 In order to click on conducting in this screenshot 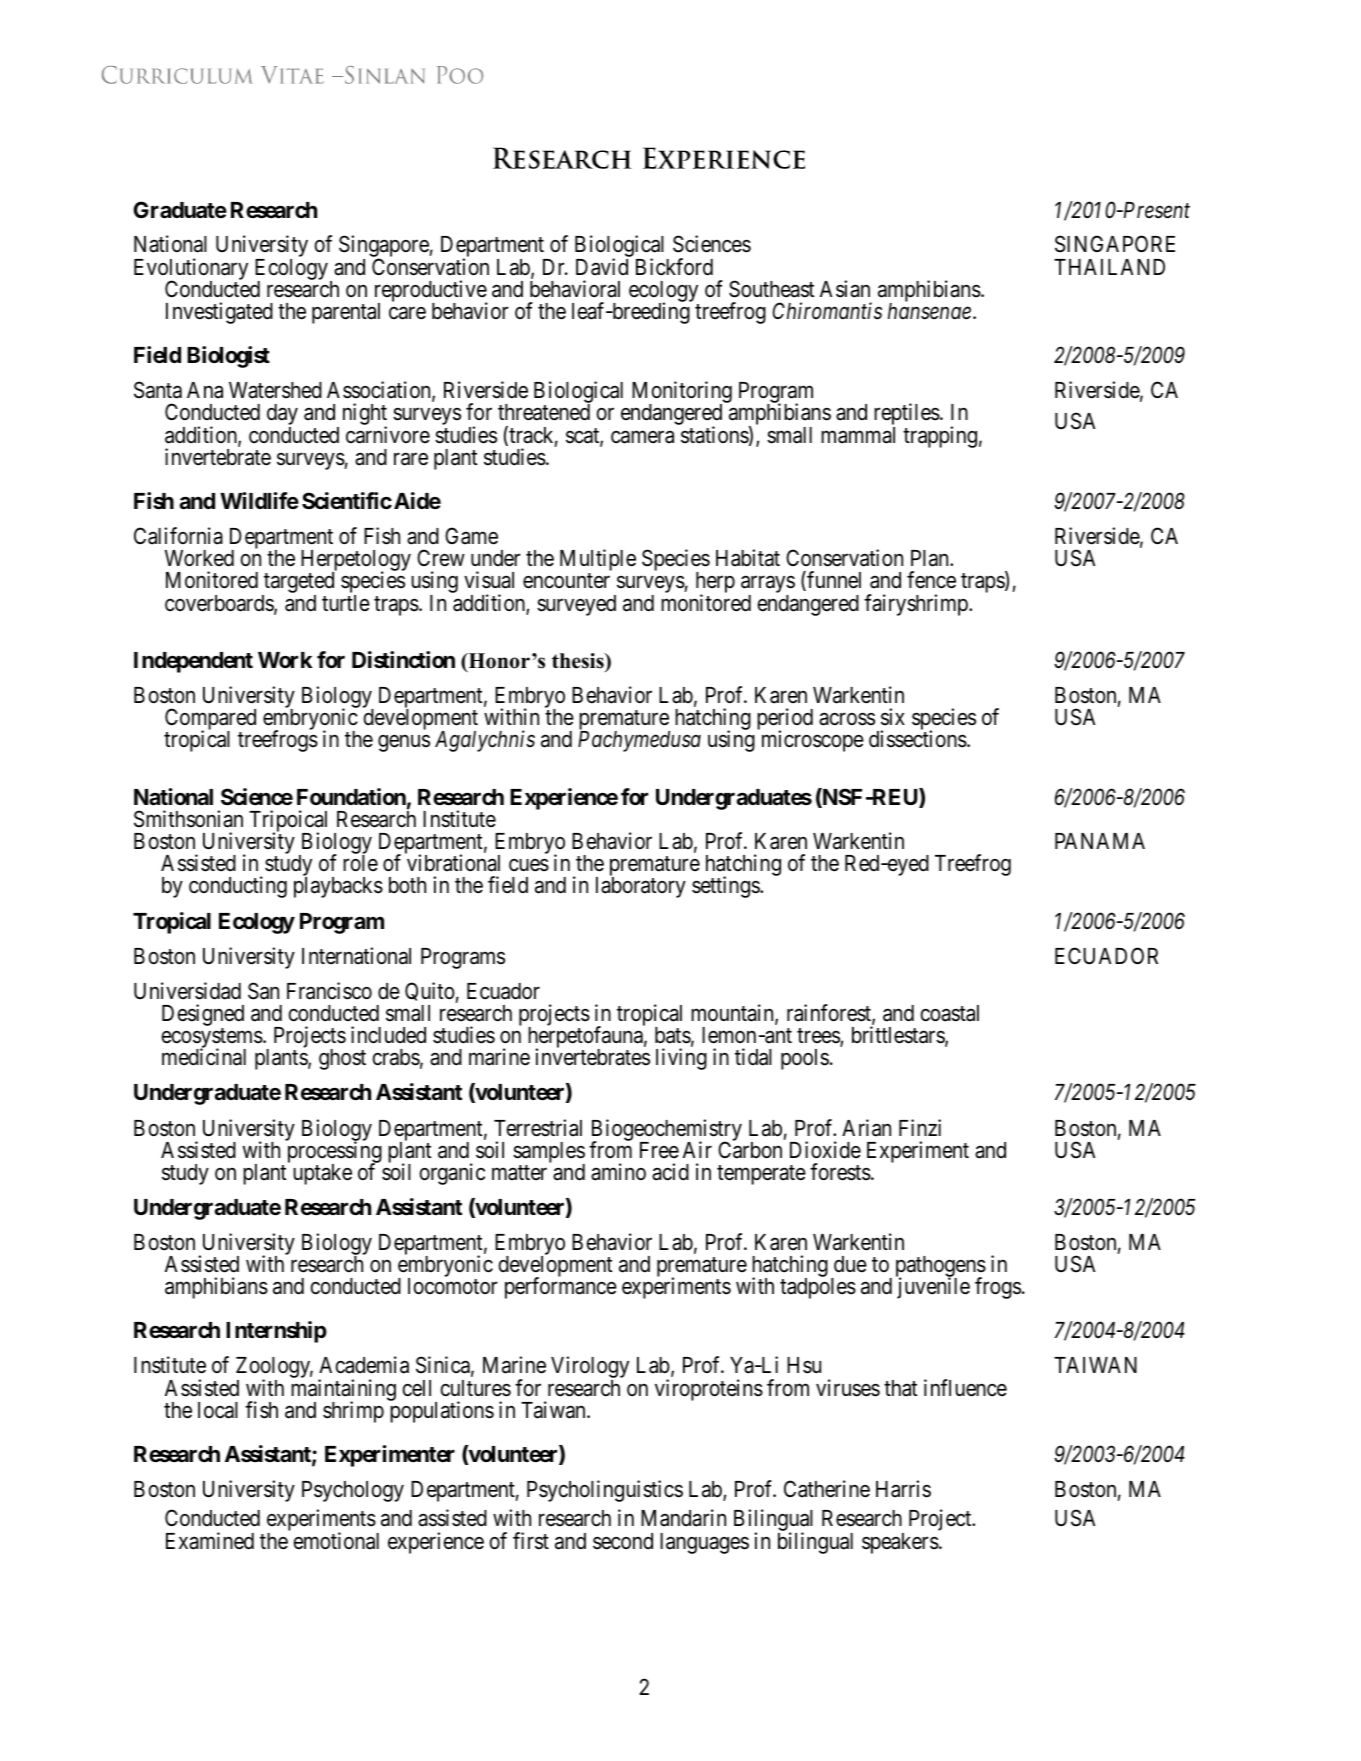, I will do `click(238, 887)`.
